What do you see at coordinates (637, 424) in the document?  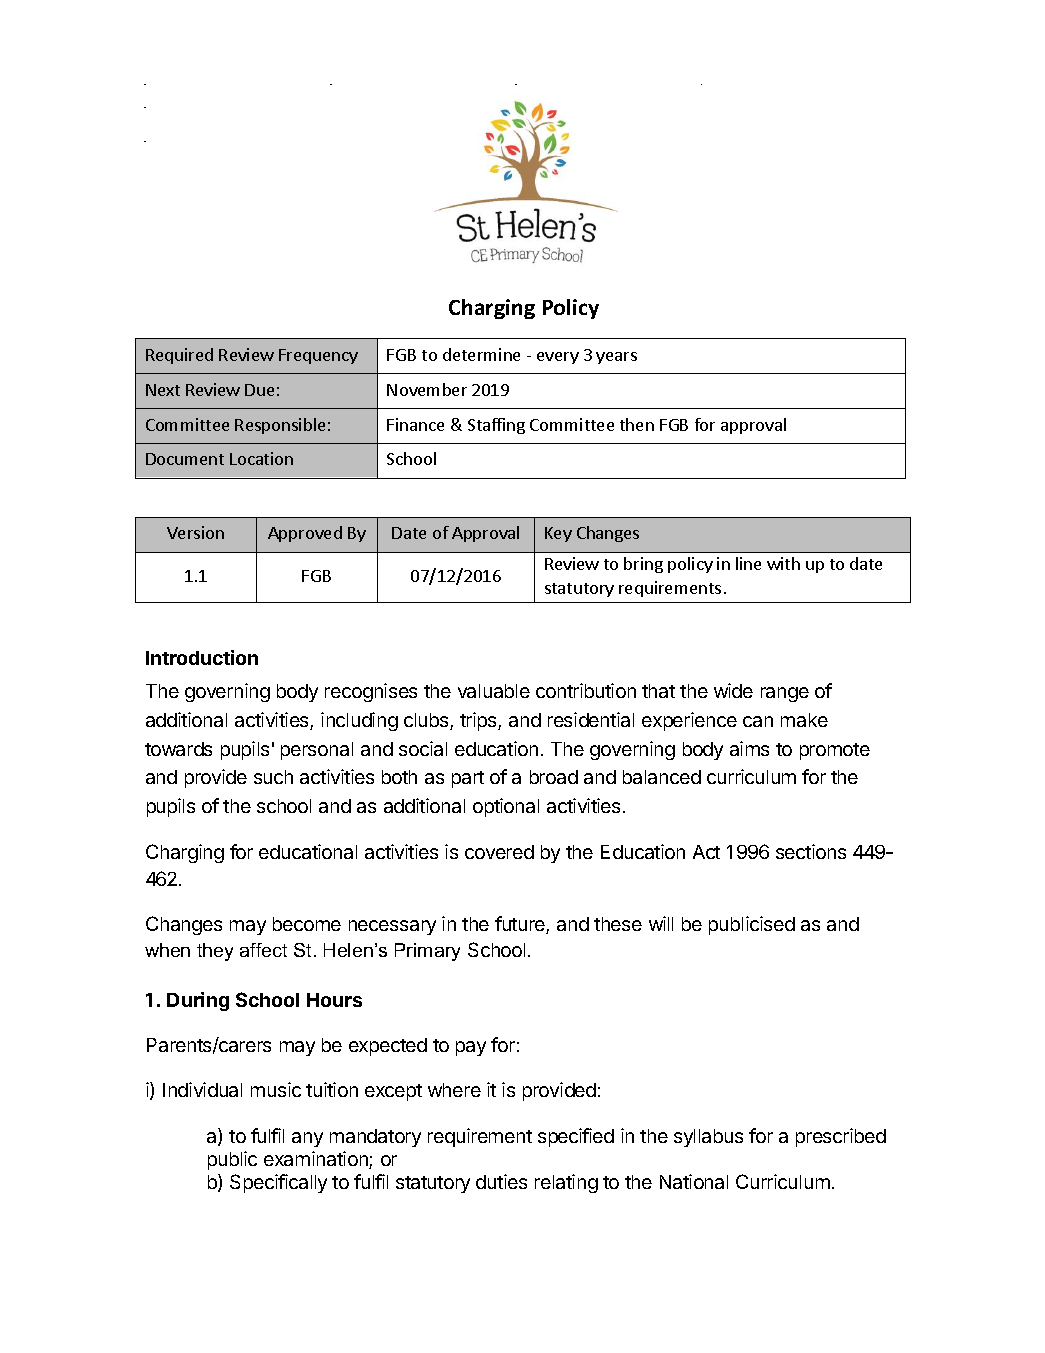 I see `then` at bounding box center [637, 424].
